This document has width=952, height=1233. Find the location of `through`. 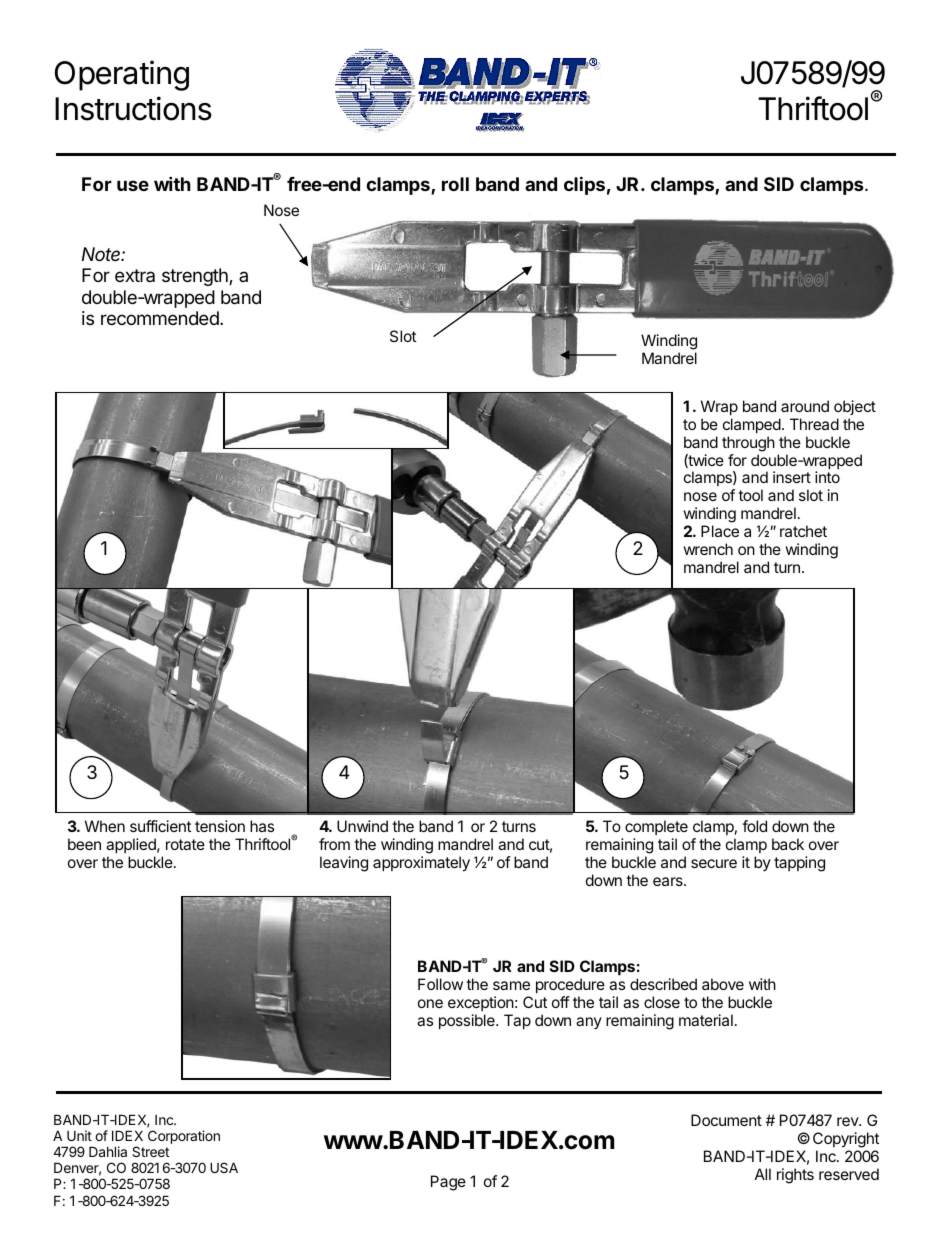

through is located at coordinates (748, 444).
